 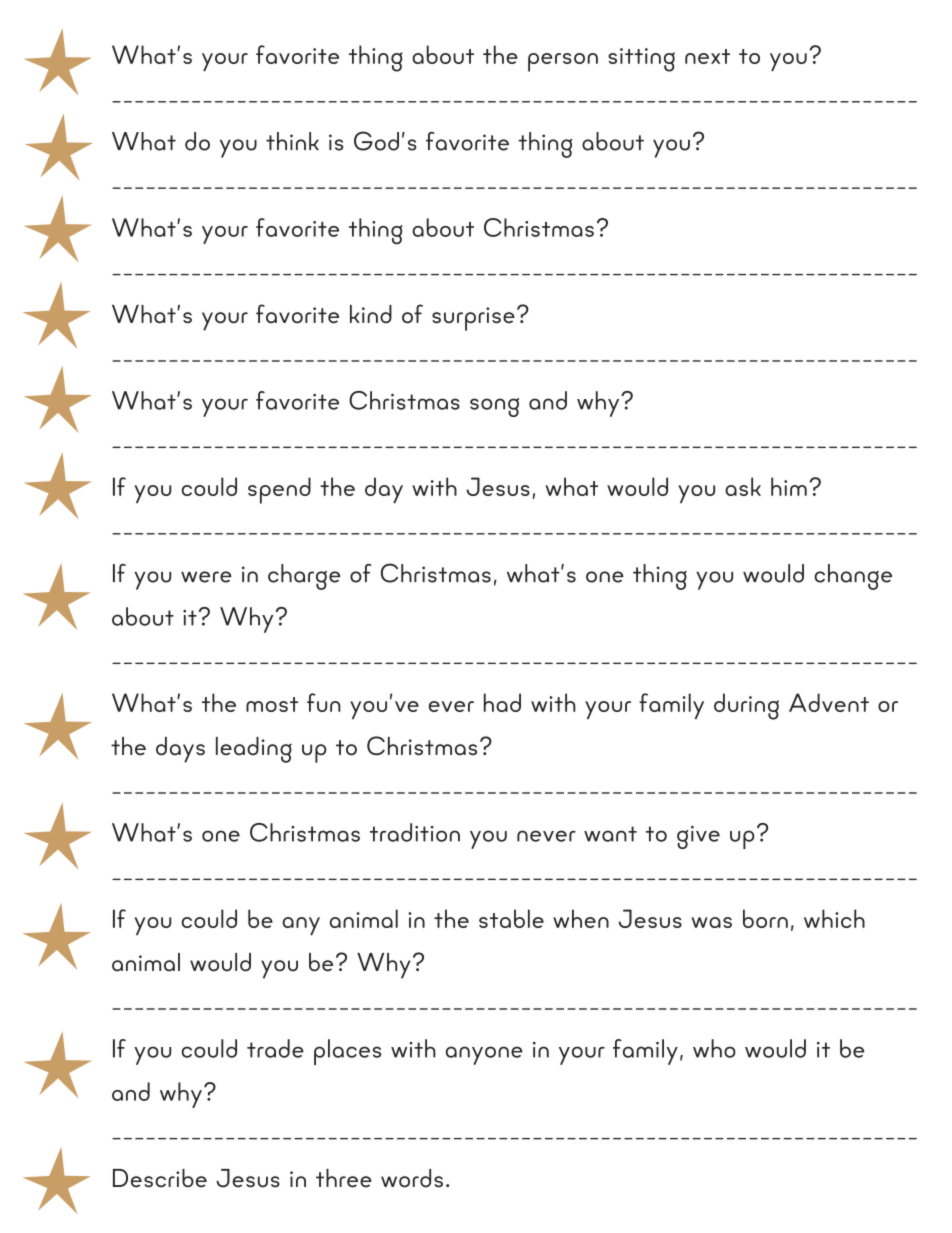 What do you see at coordinates (412, 1178) in the screenshot?
I see `words` at bounding box center [412, 1178].
